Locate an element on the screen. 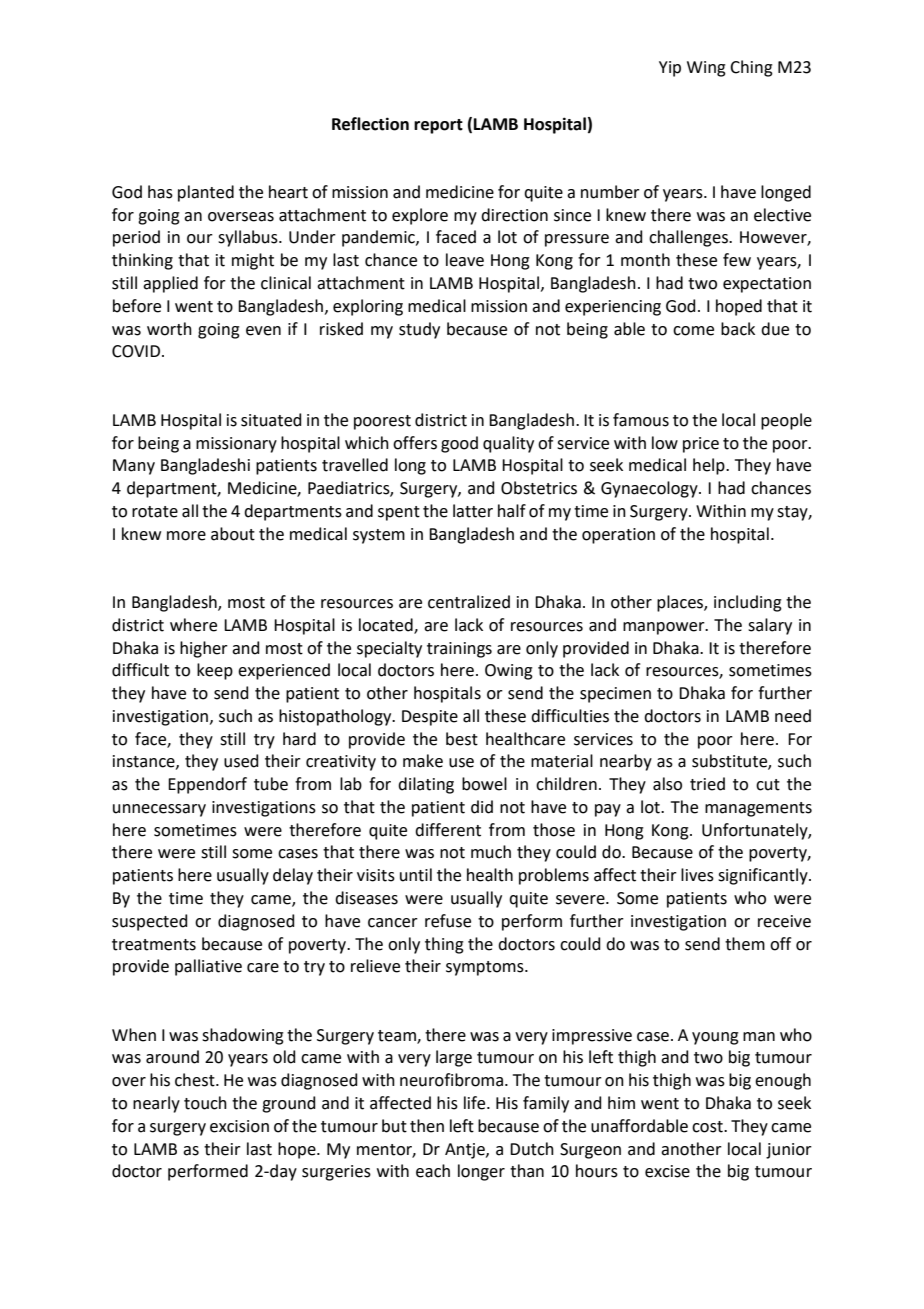 The width and height of the screenshot is (924, 1309). Ching is located at coordinates (751, 68).
